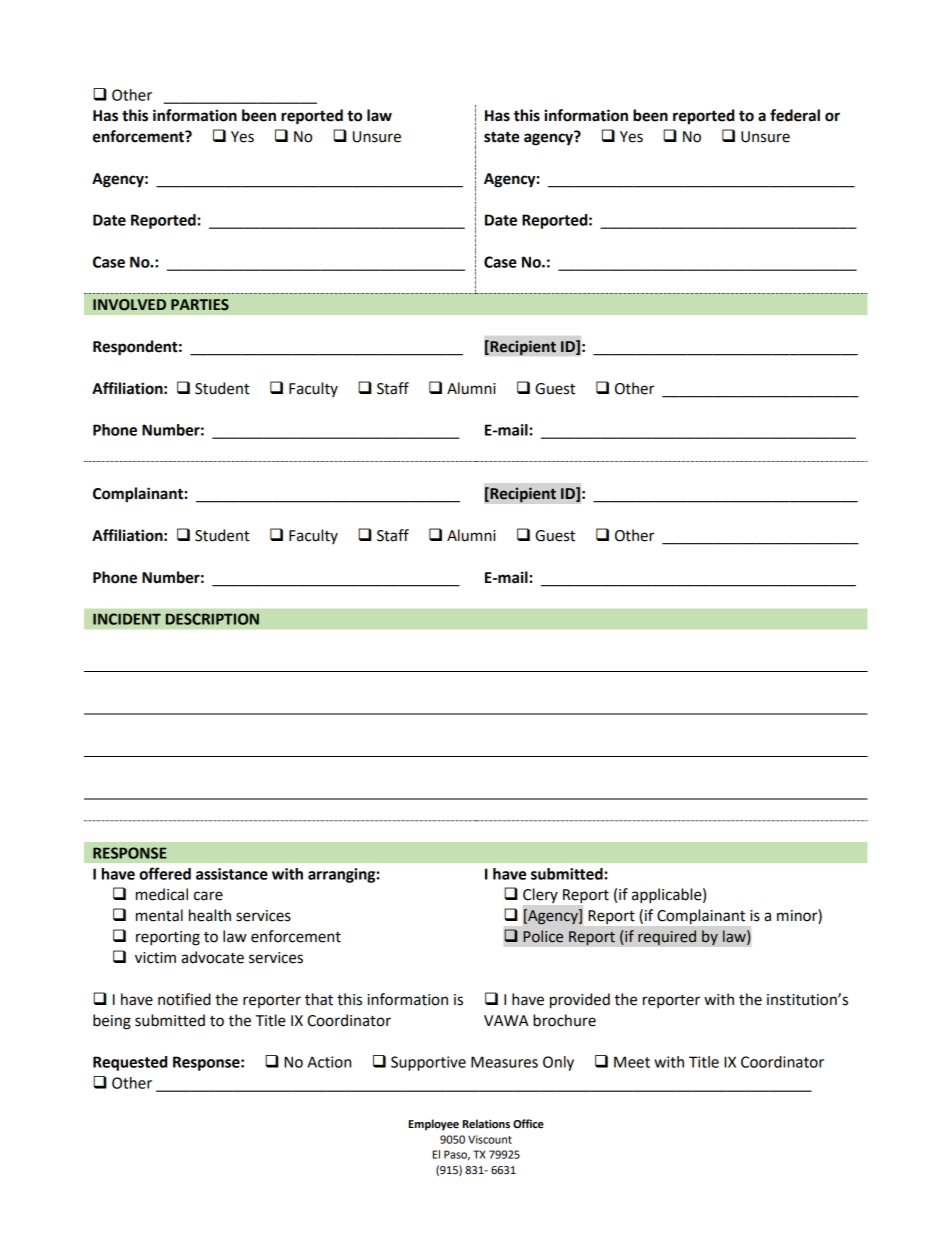  Describe the element at coordinates (632, 1062) in the document. I see `Meet` at that location.
